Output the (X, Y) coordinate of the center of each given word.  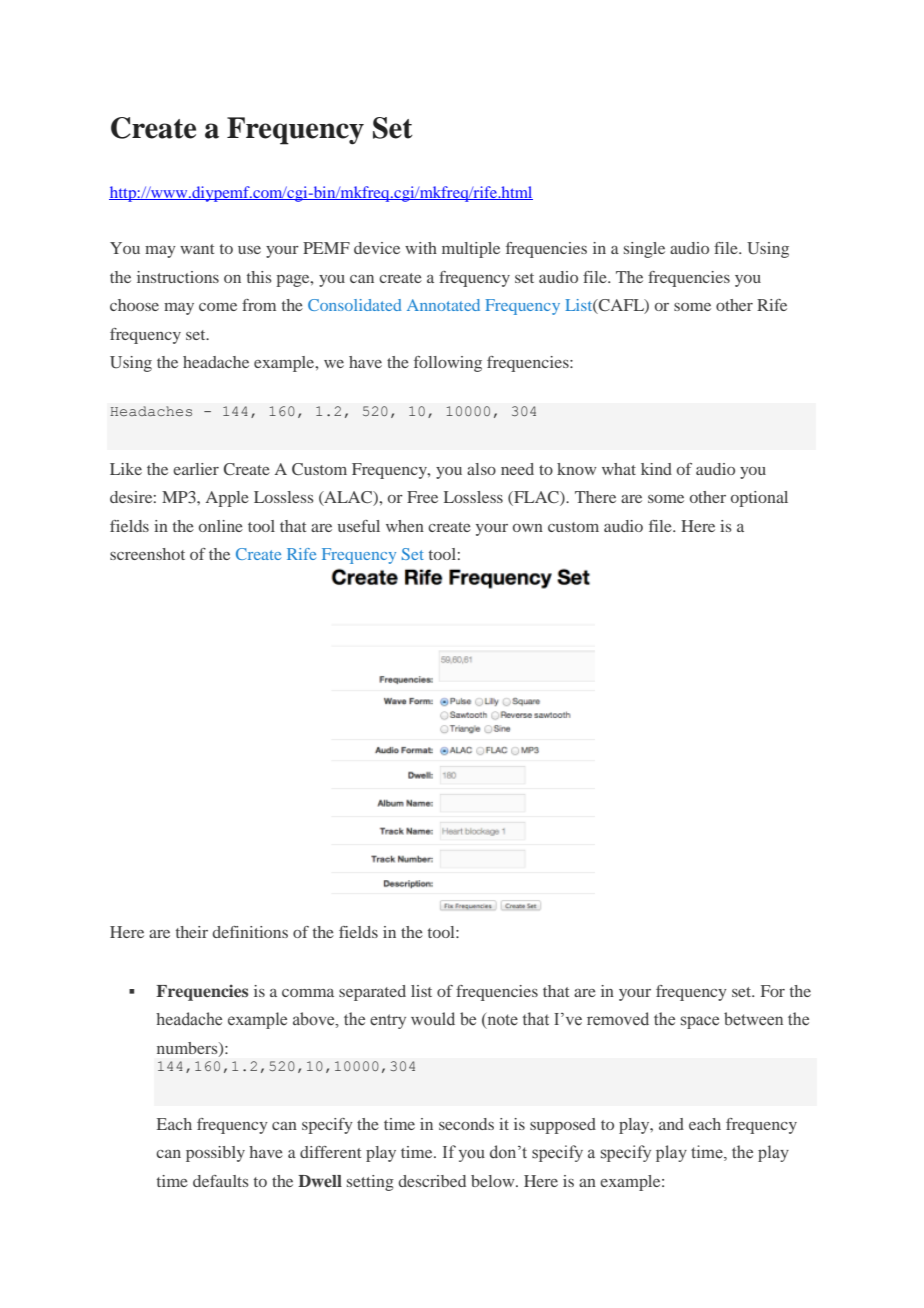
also (481, 469)
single (644, 250)
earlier (196, 469)
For (773, 991)
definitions (250, 932)
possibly (215, 1154)
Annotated (443, 305)
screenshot (147, 554)
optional (759, 499)
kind (656, 469)
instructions (178, 277)
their (192, 932)
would (433, 1019)
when (405, 526)
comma (308, 993)
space (700, 1022)
